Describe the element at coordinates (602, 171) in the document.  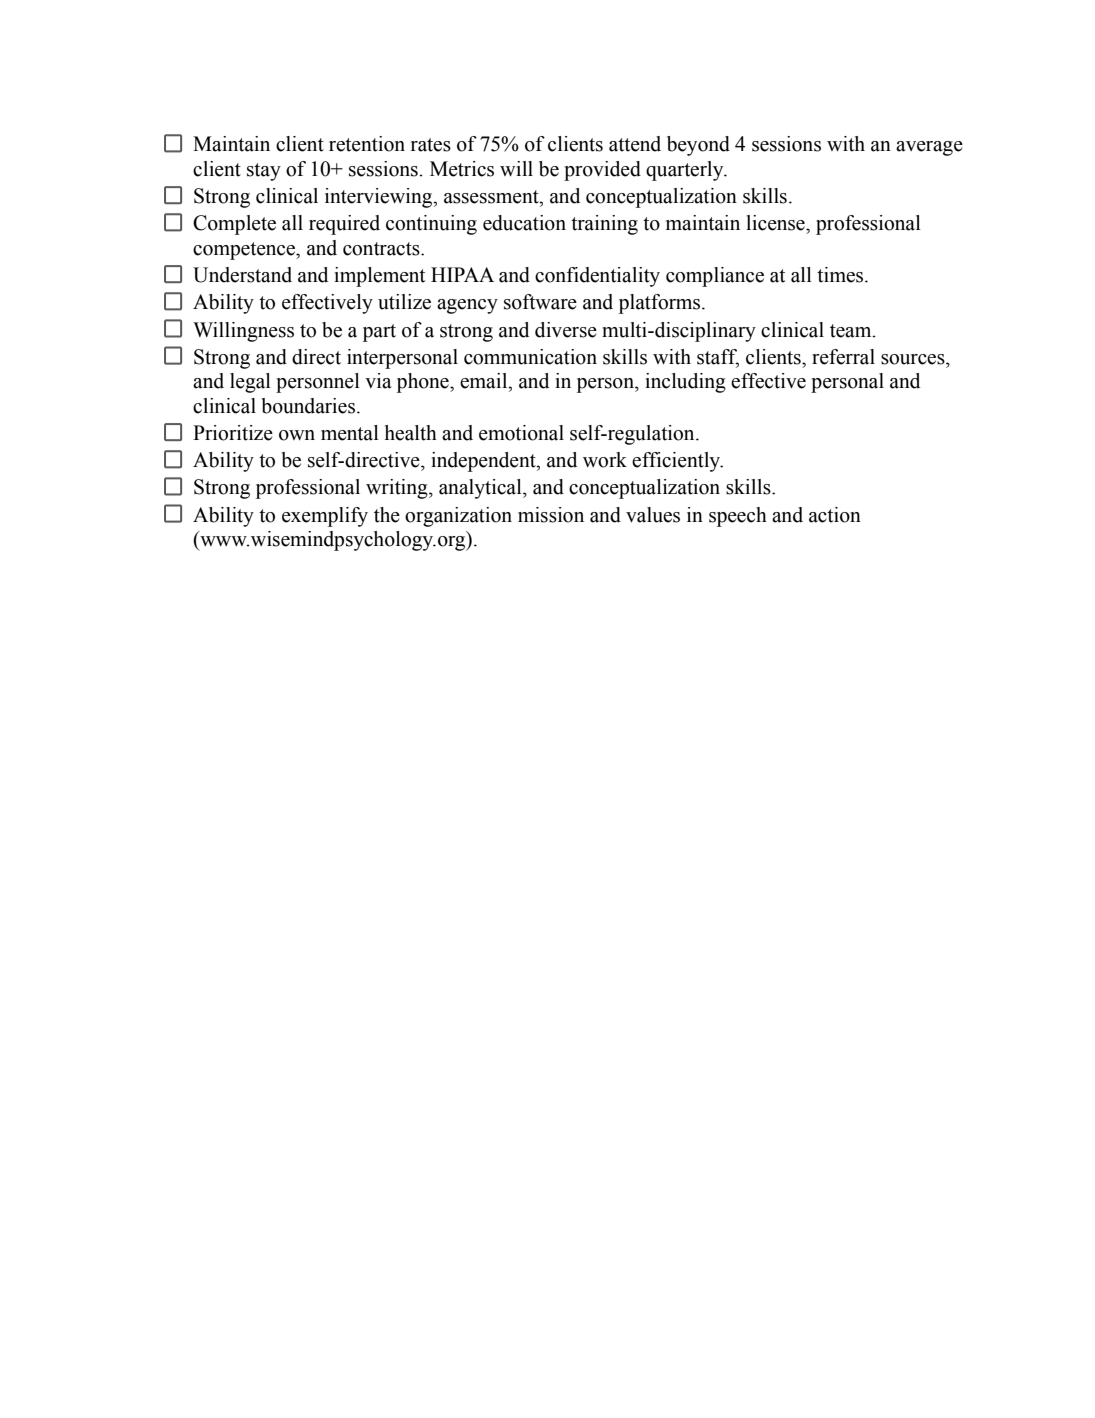
I see `provided` at that location.
